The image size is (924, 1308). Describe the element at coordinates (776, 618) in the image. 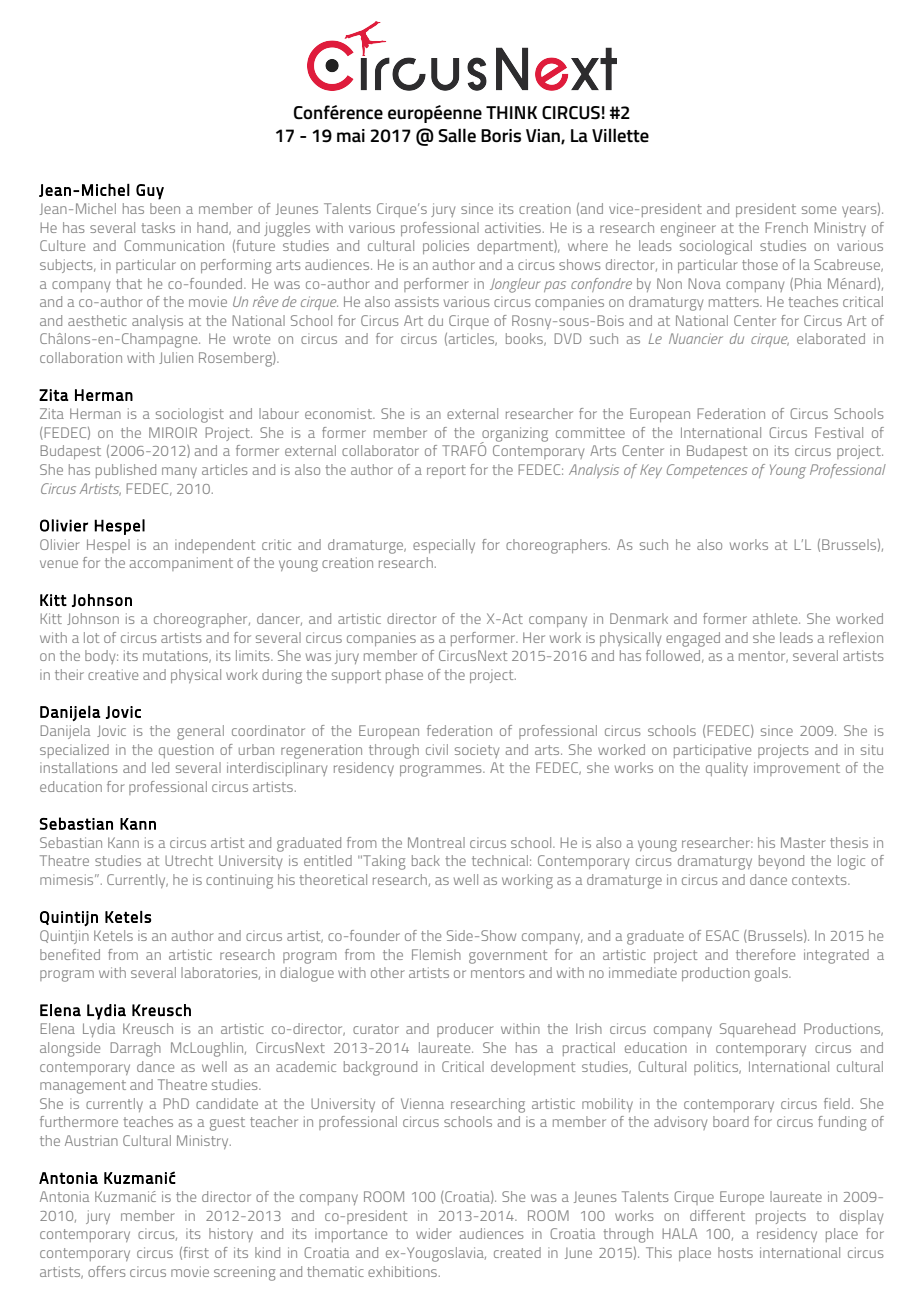

I see `athlete` at that location.
